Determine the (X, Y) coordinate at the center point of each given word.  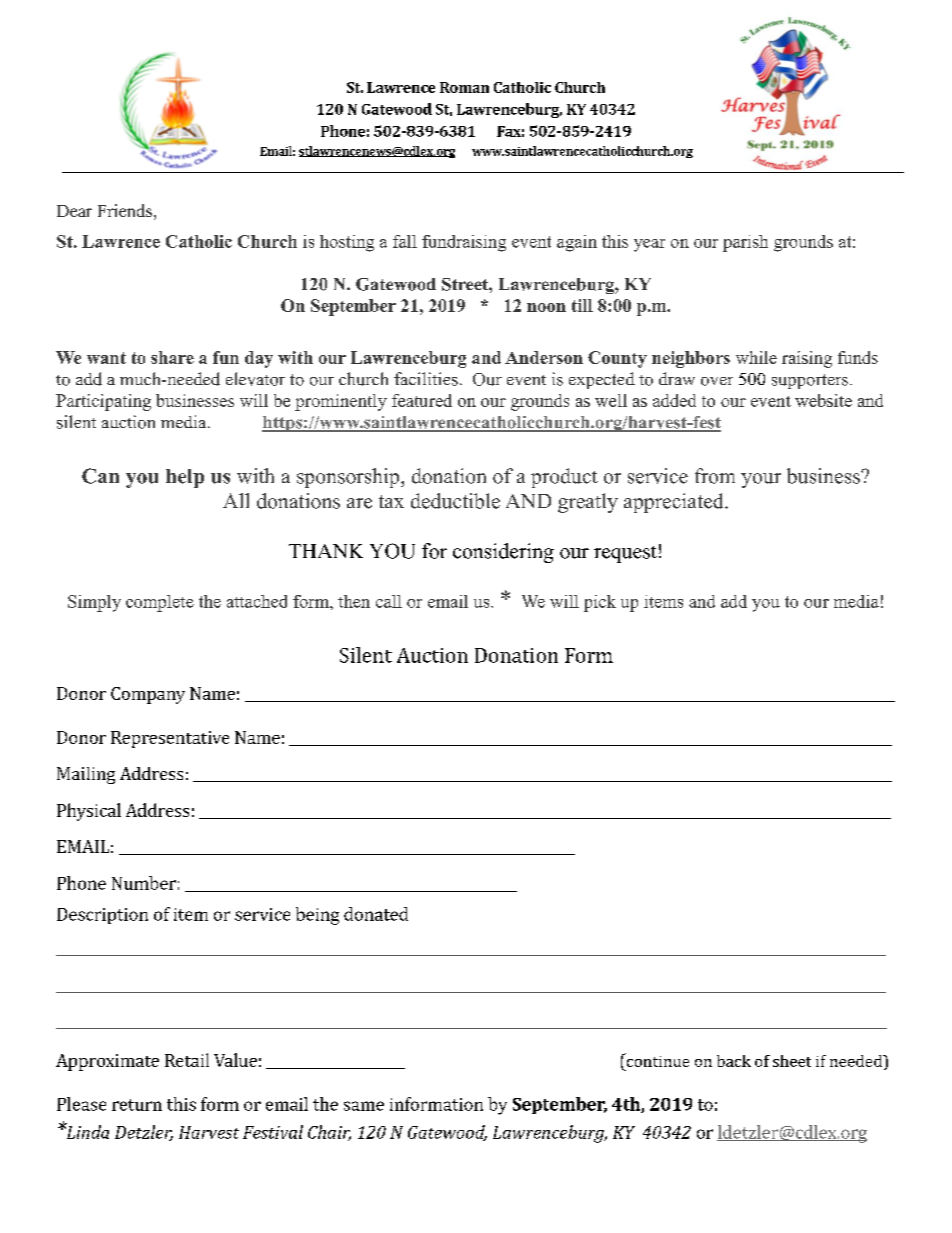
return (137, 1105)
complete (160, 603)
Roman (464, 87)
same (364, 1106)
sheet (792, 1061)
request (625, 554)
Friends (125, 210)
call (389, 601)
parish (745, 243)
